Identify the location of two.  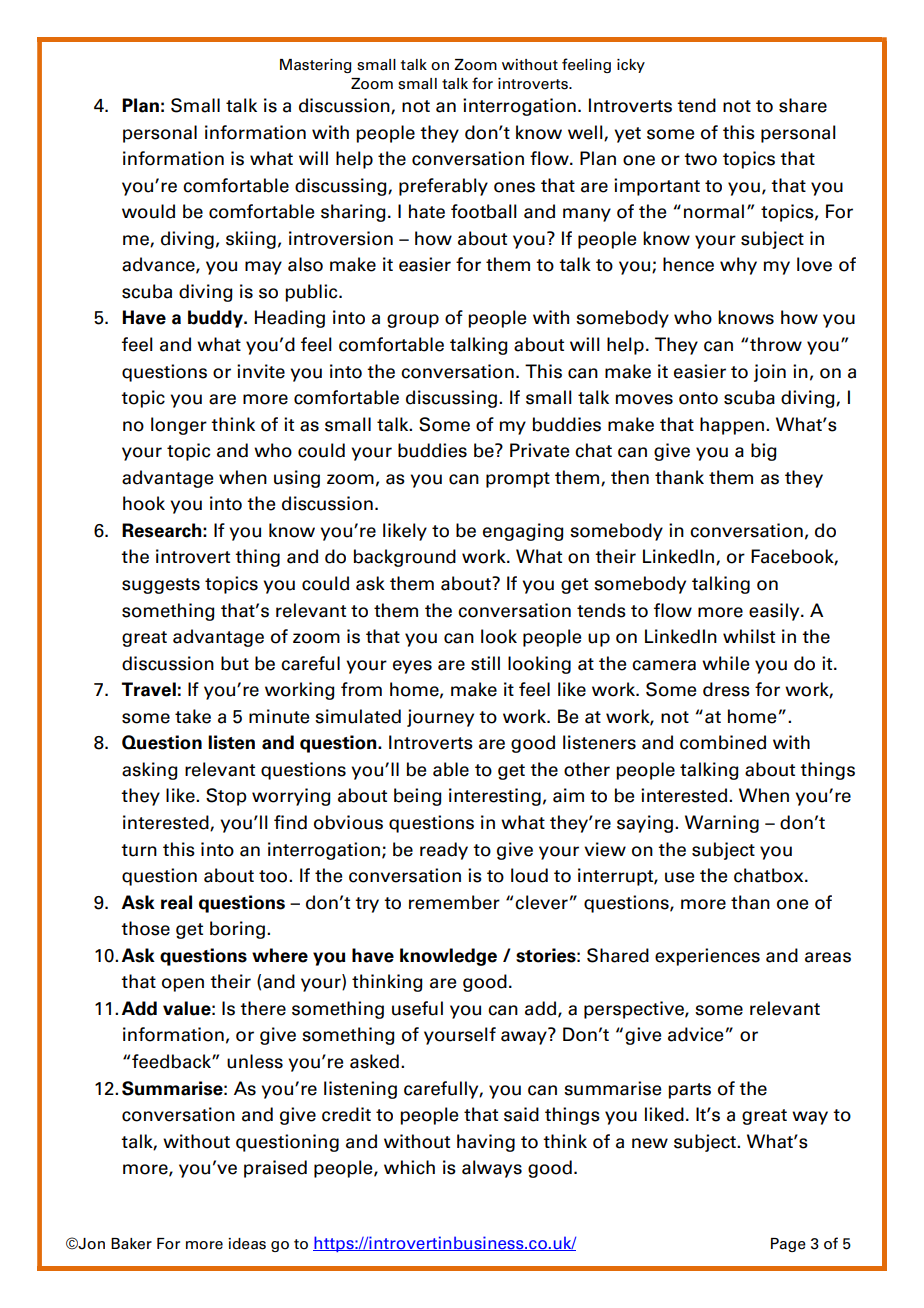
(700, 159).
